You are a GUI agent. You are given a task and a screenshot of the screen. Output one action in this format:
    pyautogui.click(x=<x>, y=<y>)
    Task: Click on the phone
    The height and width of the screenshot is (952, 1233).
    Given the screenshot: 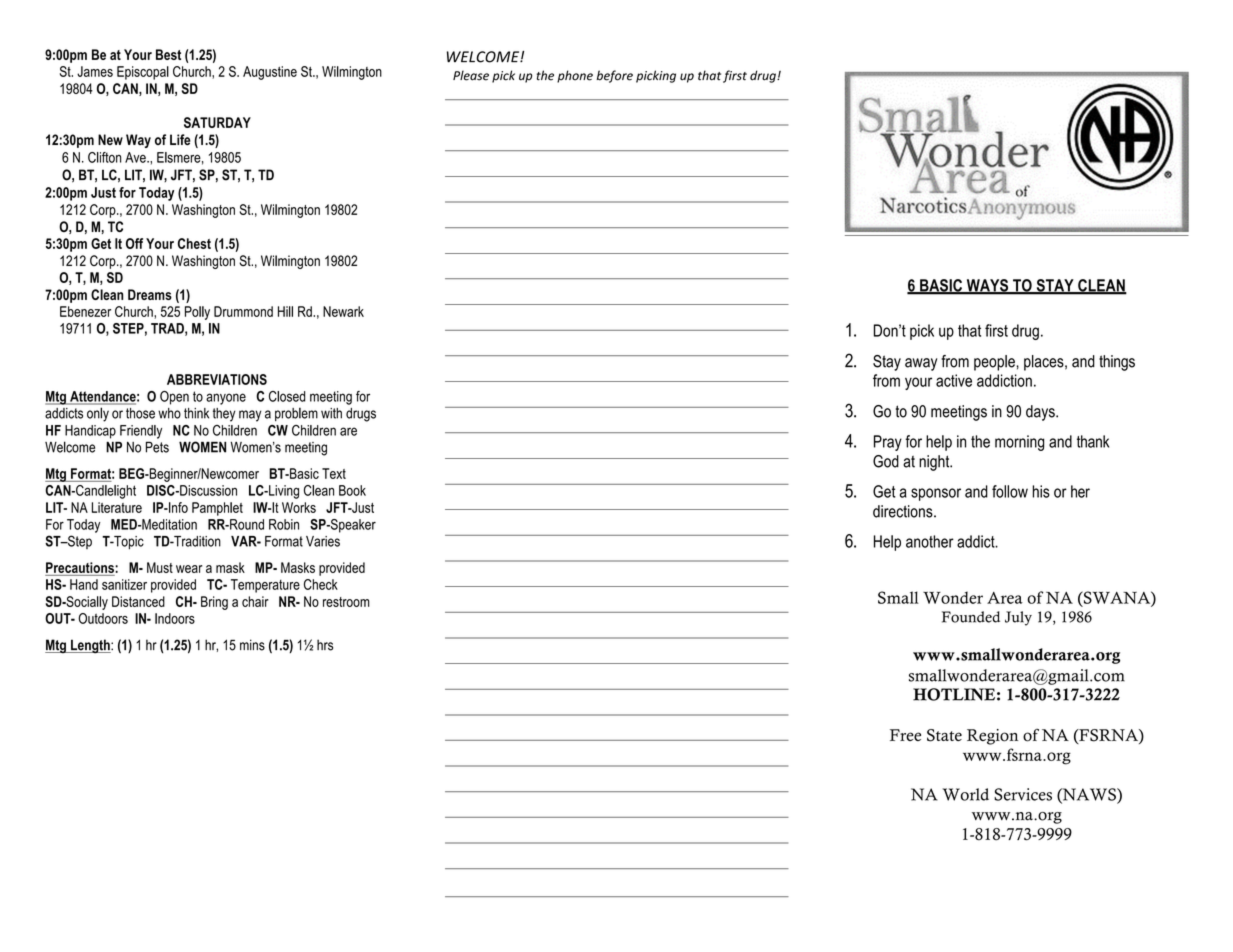 What is the action you would take?
    pyautogui.click(x=575, y=76)
